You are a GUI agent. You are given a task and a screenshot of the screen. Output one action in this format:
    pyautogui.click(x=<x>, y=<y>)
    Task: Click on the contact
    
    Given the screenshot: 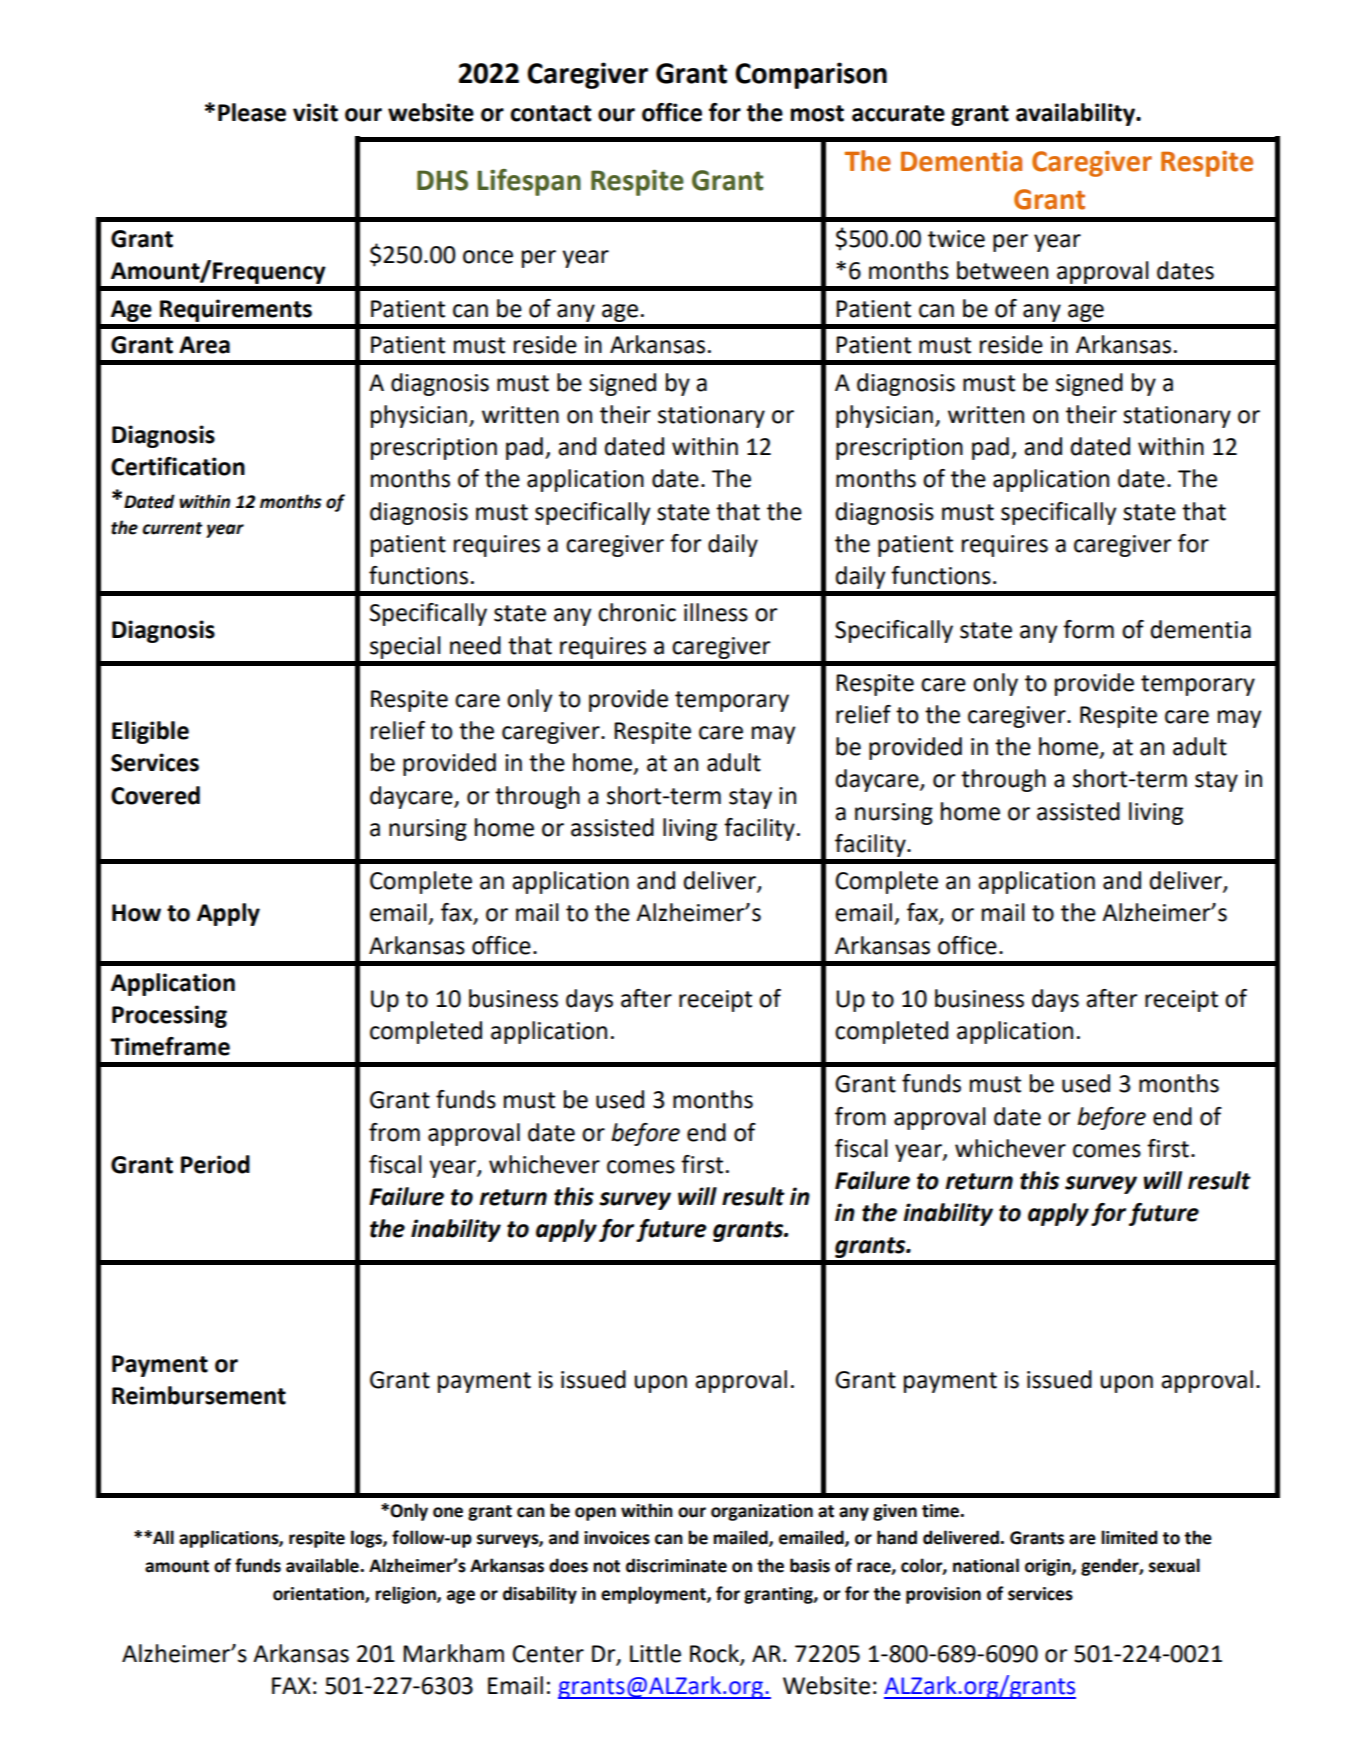 What is the action you would take?
    pyautogui.click(x=551, y=113)
